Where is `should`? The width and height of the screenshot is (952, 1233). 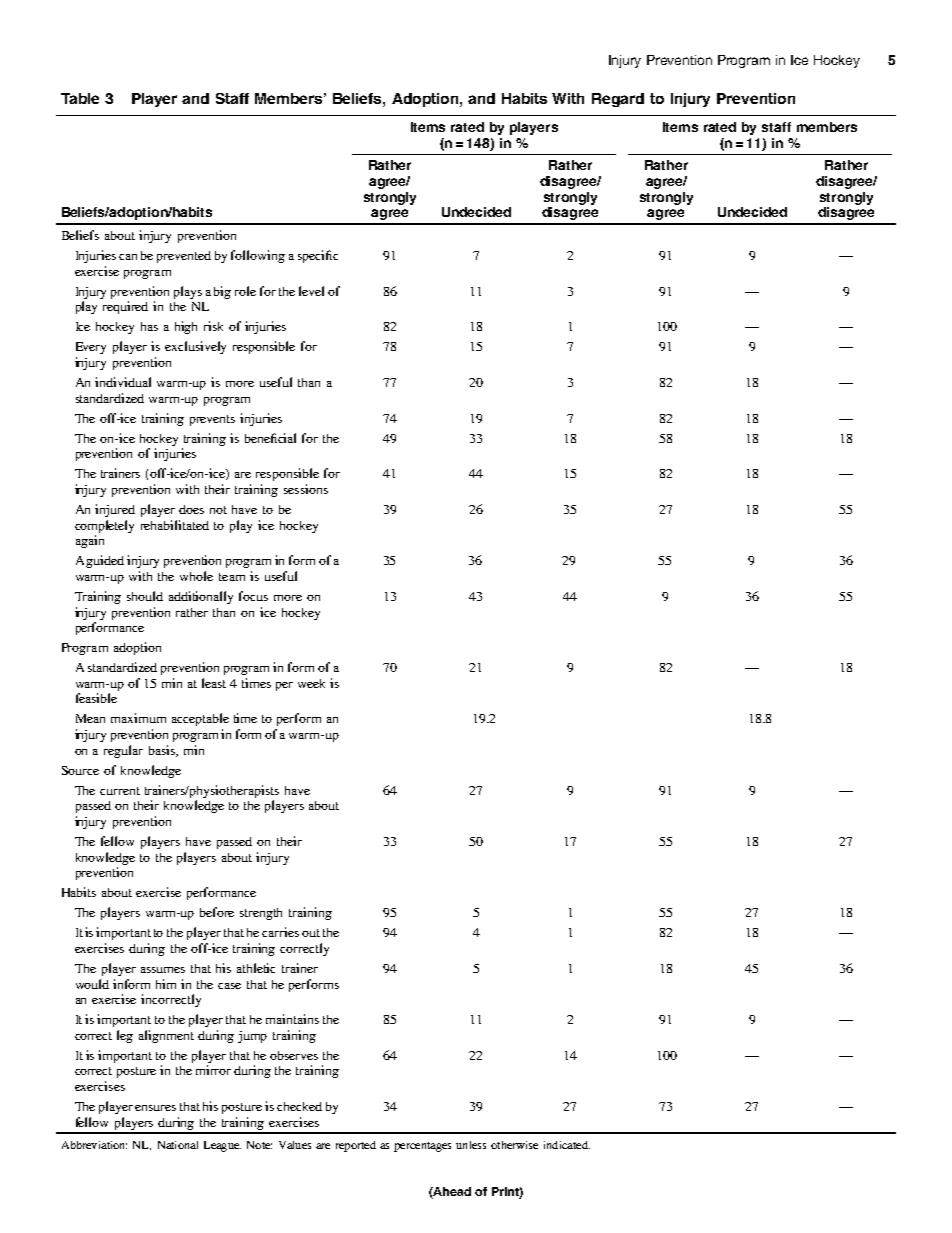 should is located at coordinates (145, 596).
